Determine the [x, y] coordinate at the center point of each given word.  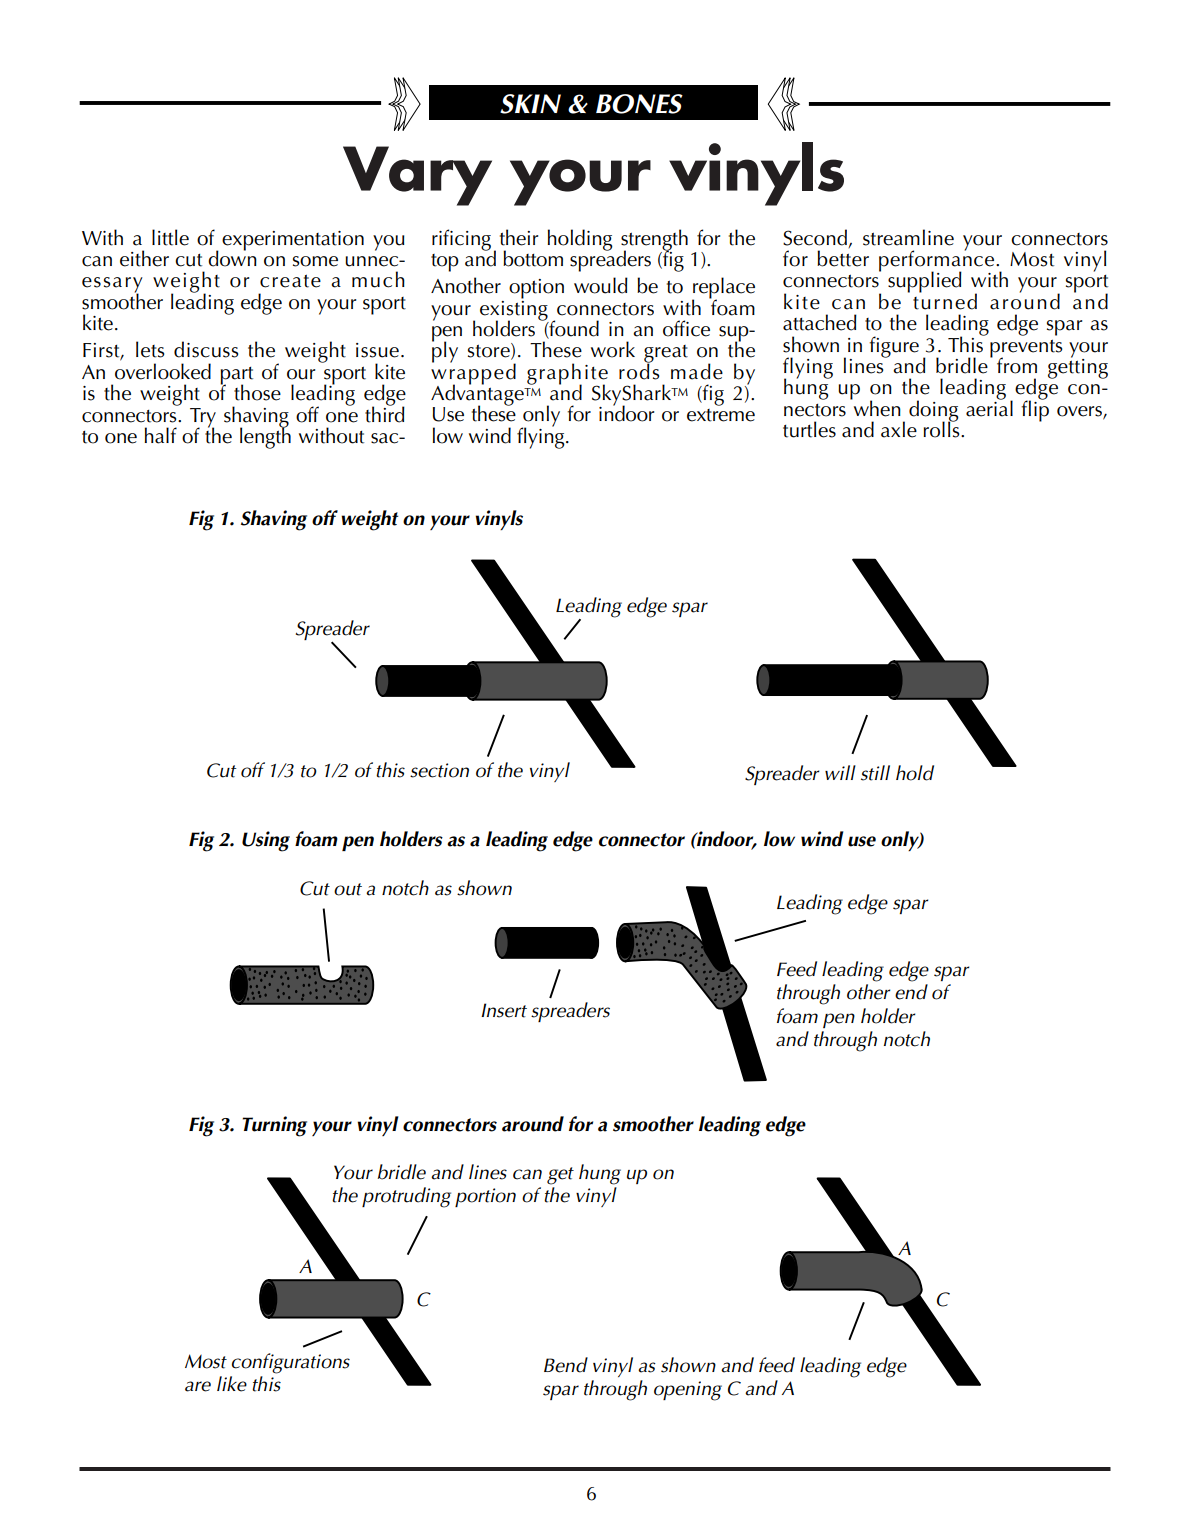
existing [514, 310]
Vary [417, 176]
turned [945, 300]
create [290, 281]
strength [654, 241]
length [265, 437]
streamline [908, 237]
